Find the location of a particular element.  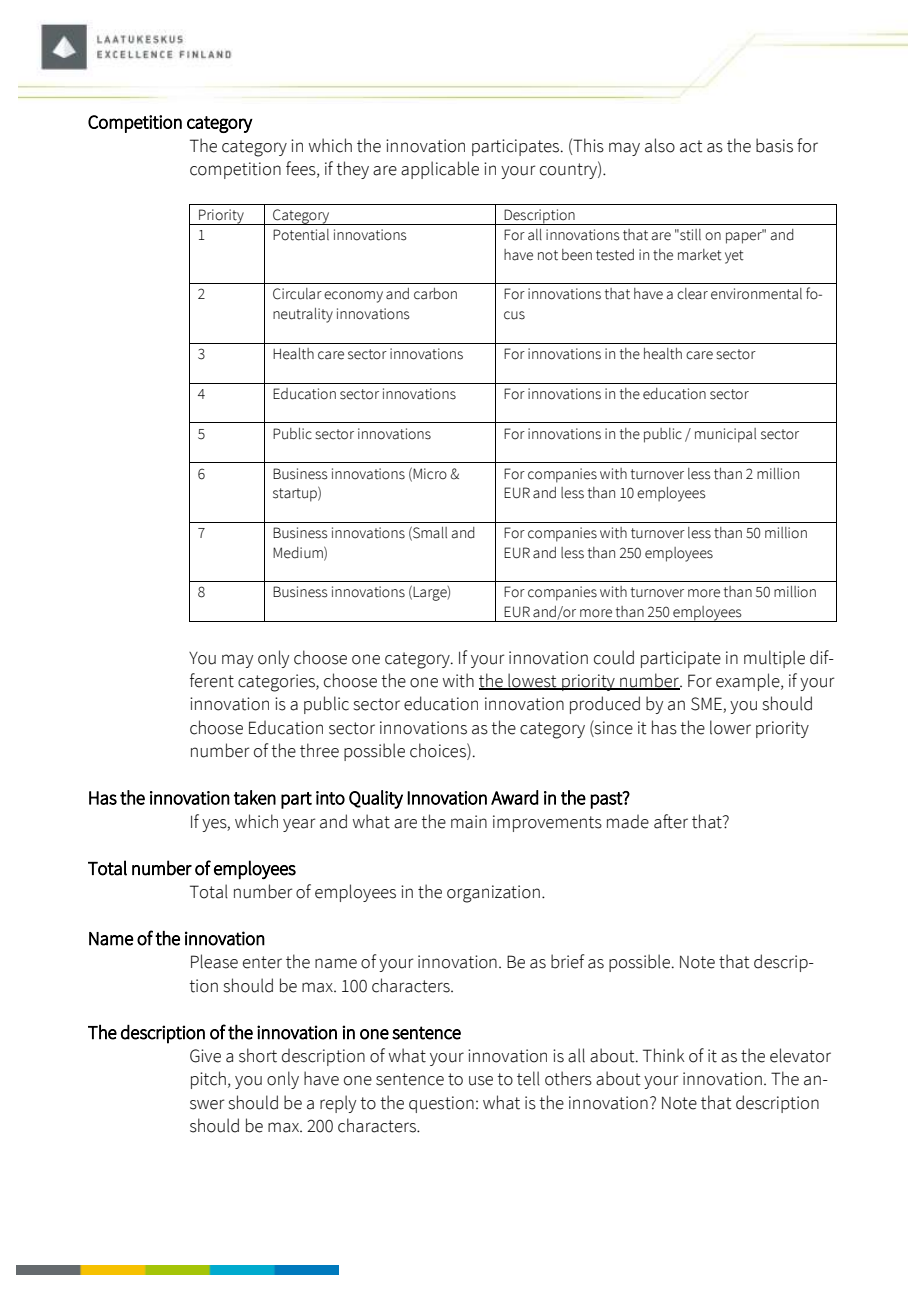

carbon is located at coordinates (435, 294).
